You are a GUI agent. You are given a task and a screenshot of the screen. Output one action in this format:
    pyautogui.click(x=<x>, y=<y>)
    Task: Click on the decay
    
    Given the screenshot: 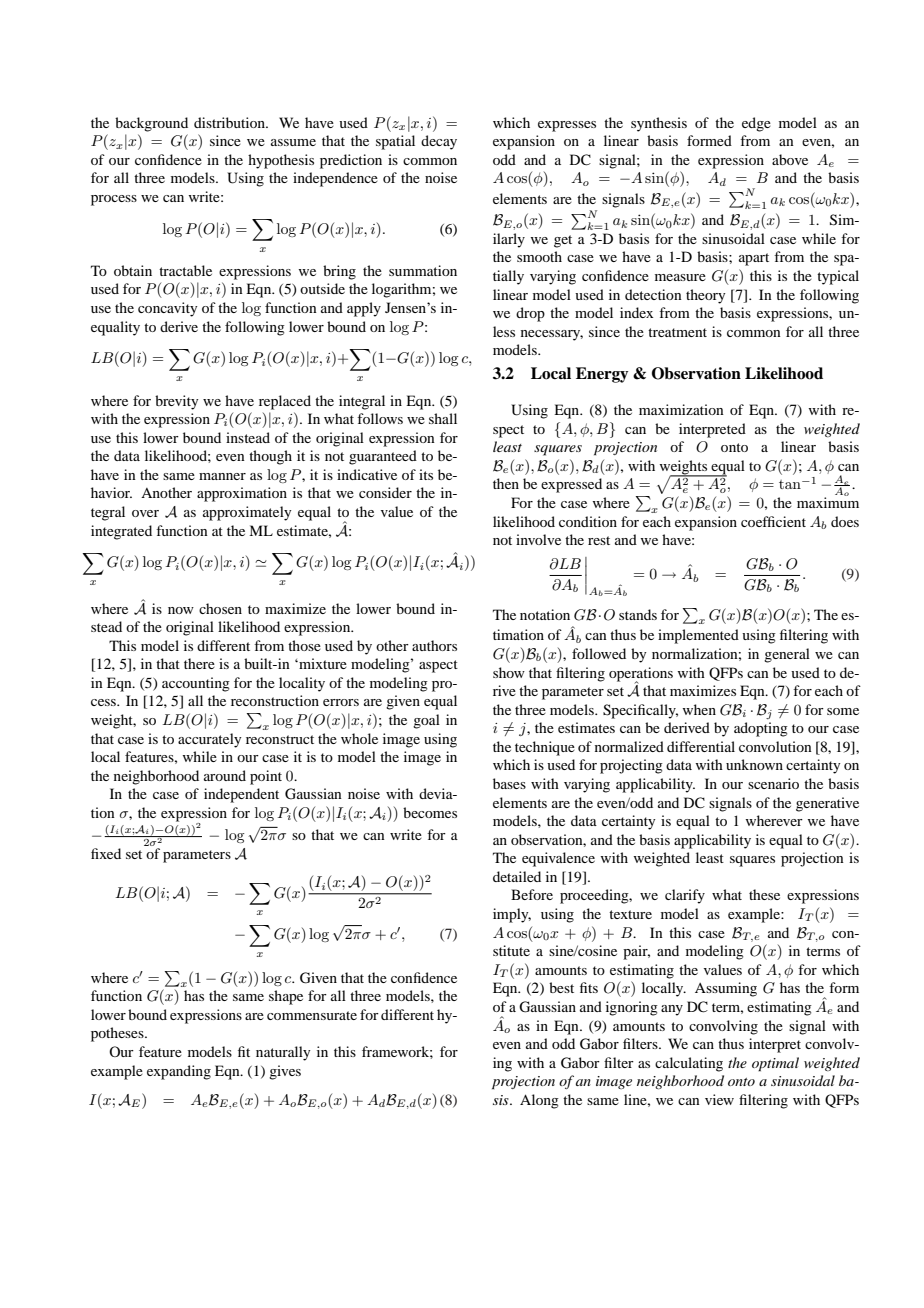 What is the action you would take?
    pyautogui.click(x=439, y=142)
